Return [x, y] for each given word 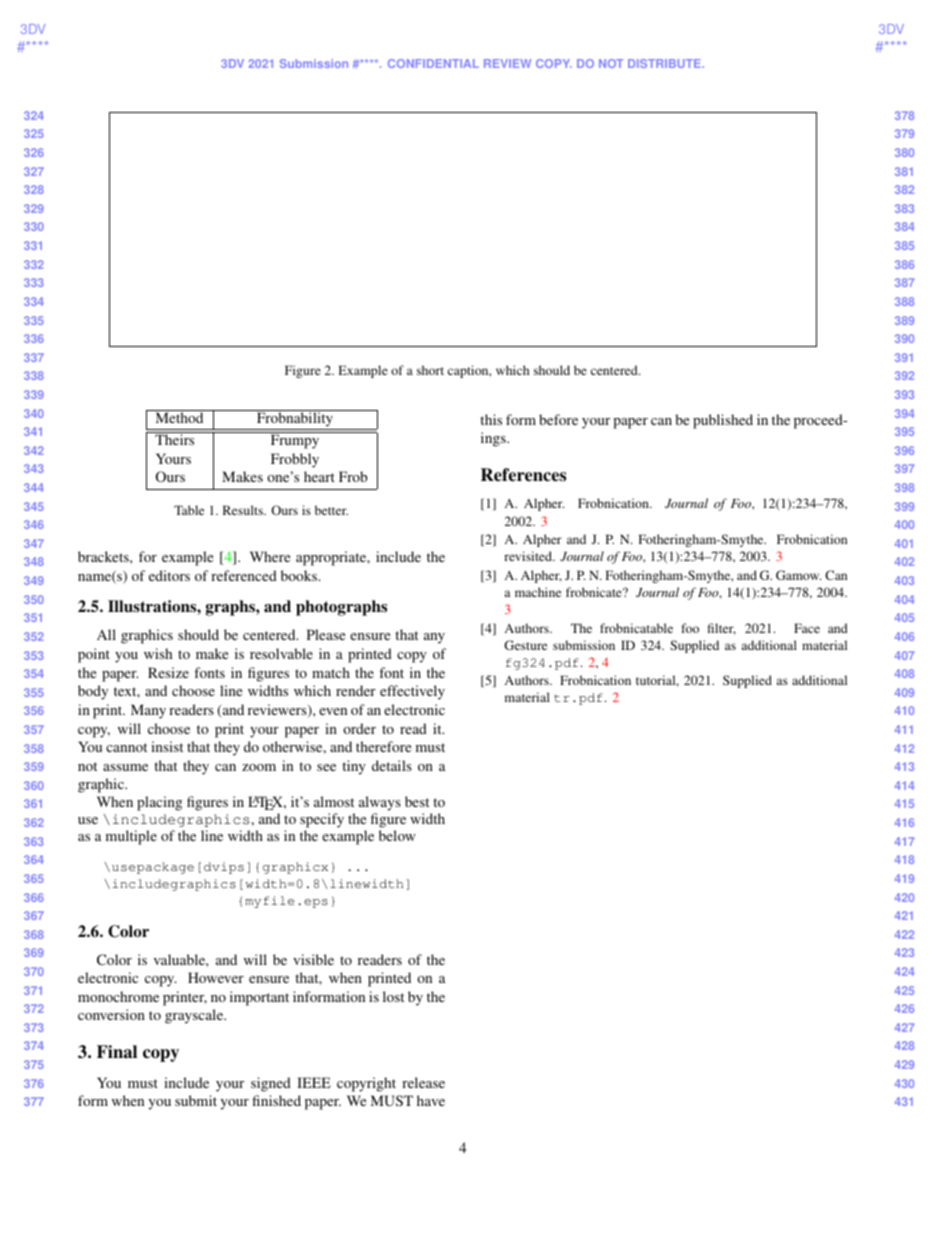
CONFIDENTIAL [433, 63]
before [558, 419]
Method [179, 416]
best [417, 801]
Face [807, 628]
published [723, 421]
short [430, 370]
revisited [529, 556]
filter [722, 629]
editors [169, 575]
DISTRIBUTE [665, 63]
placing [159, 803]
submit [196, 1100]
